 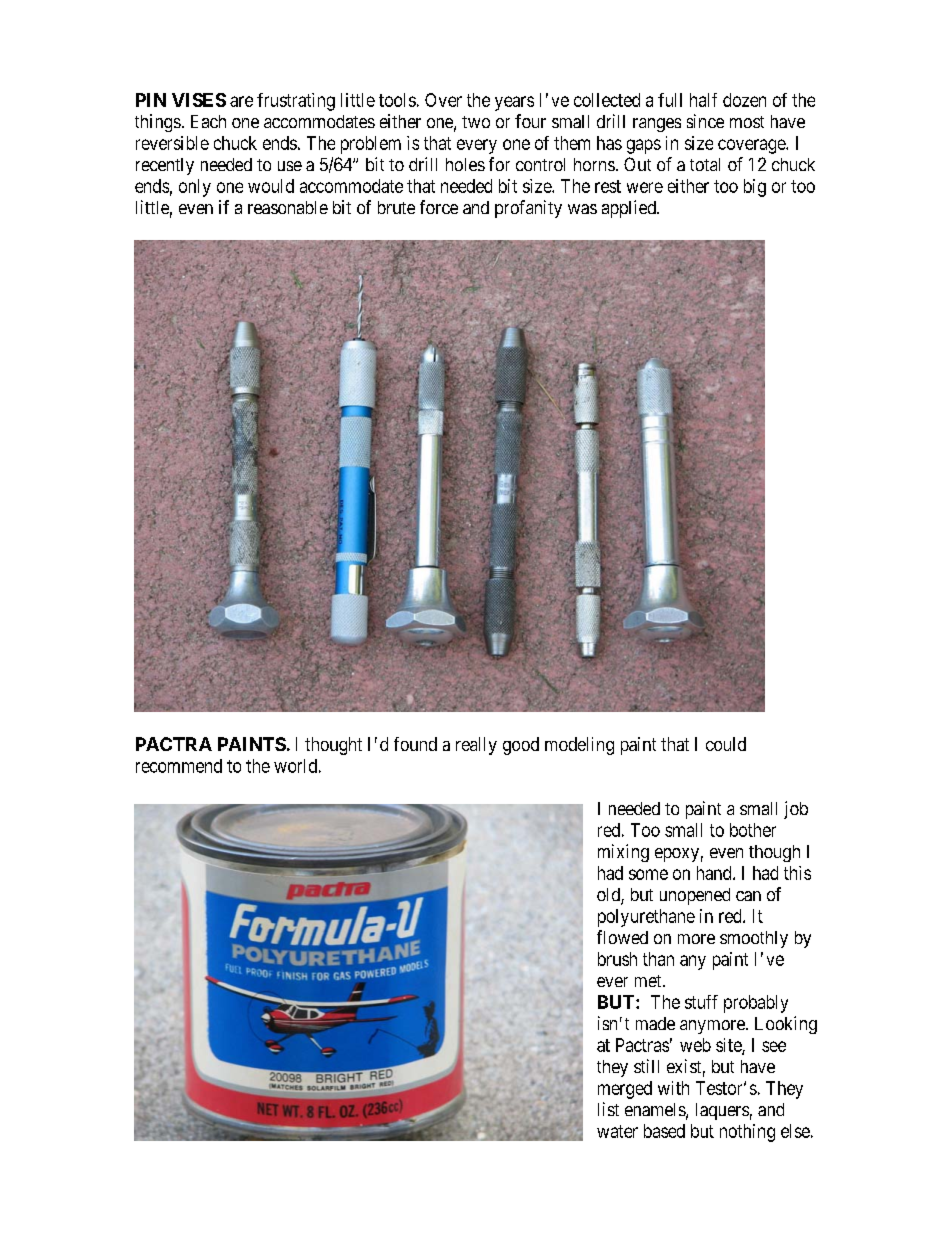 What do you see at coordinates (179, 766) in the document?
I see `recommend` at bounding box center [179, 766].
